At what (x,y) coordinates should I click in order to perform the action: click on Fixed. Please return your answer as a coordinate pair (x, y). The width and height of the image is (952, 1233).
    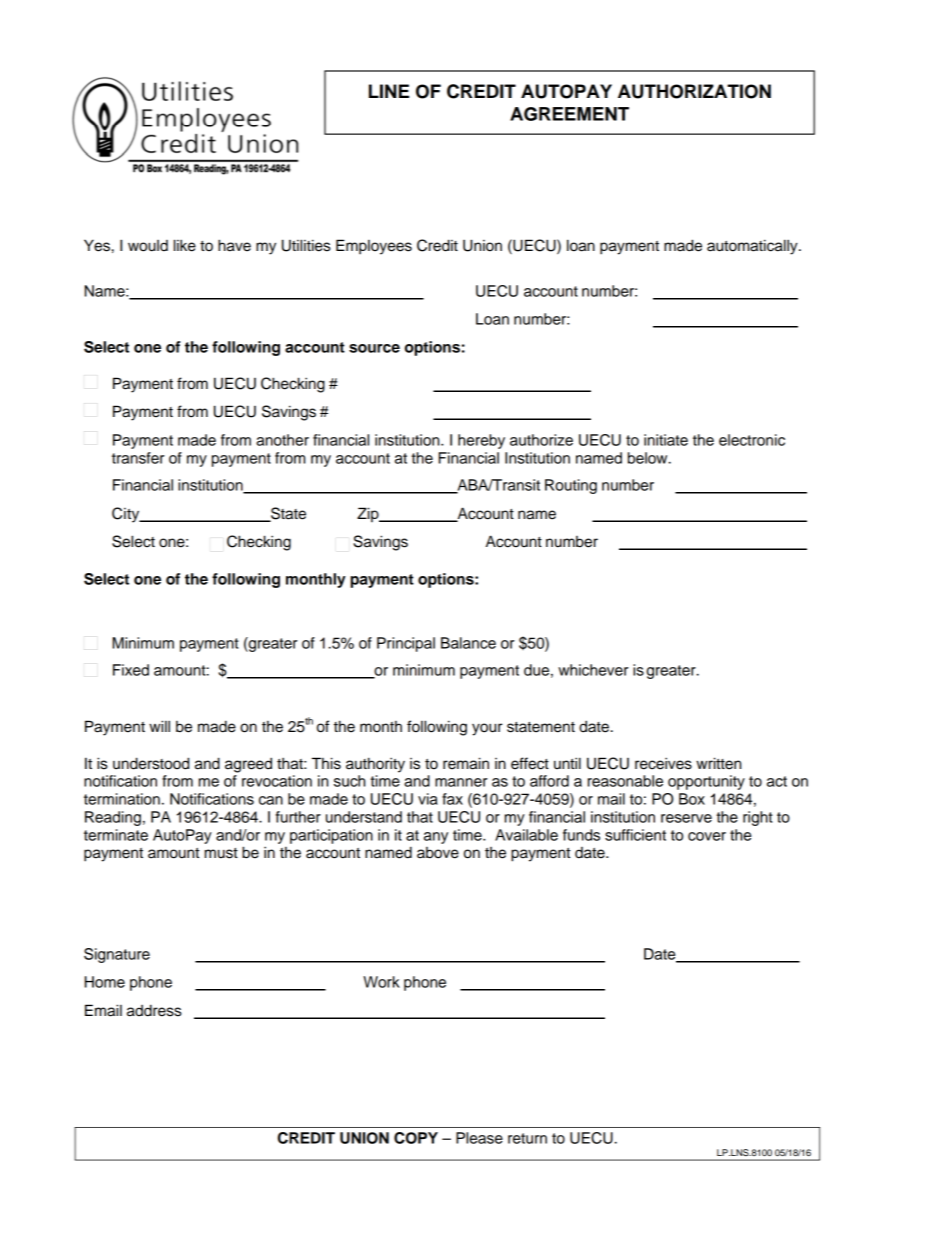
    Looking at the image, I should click on (131, 670).
